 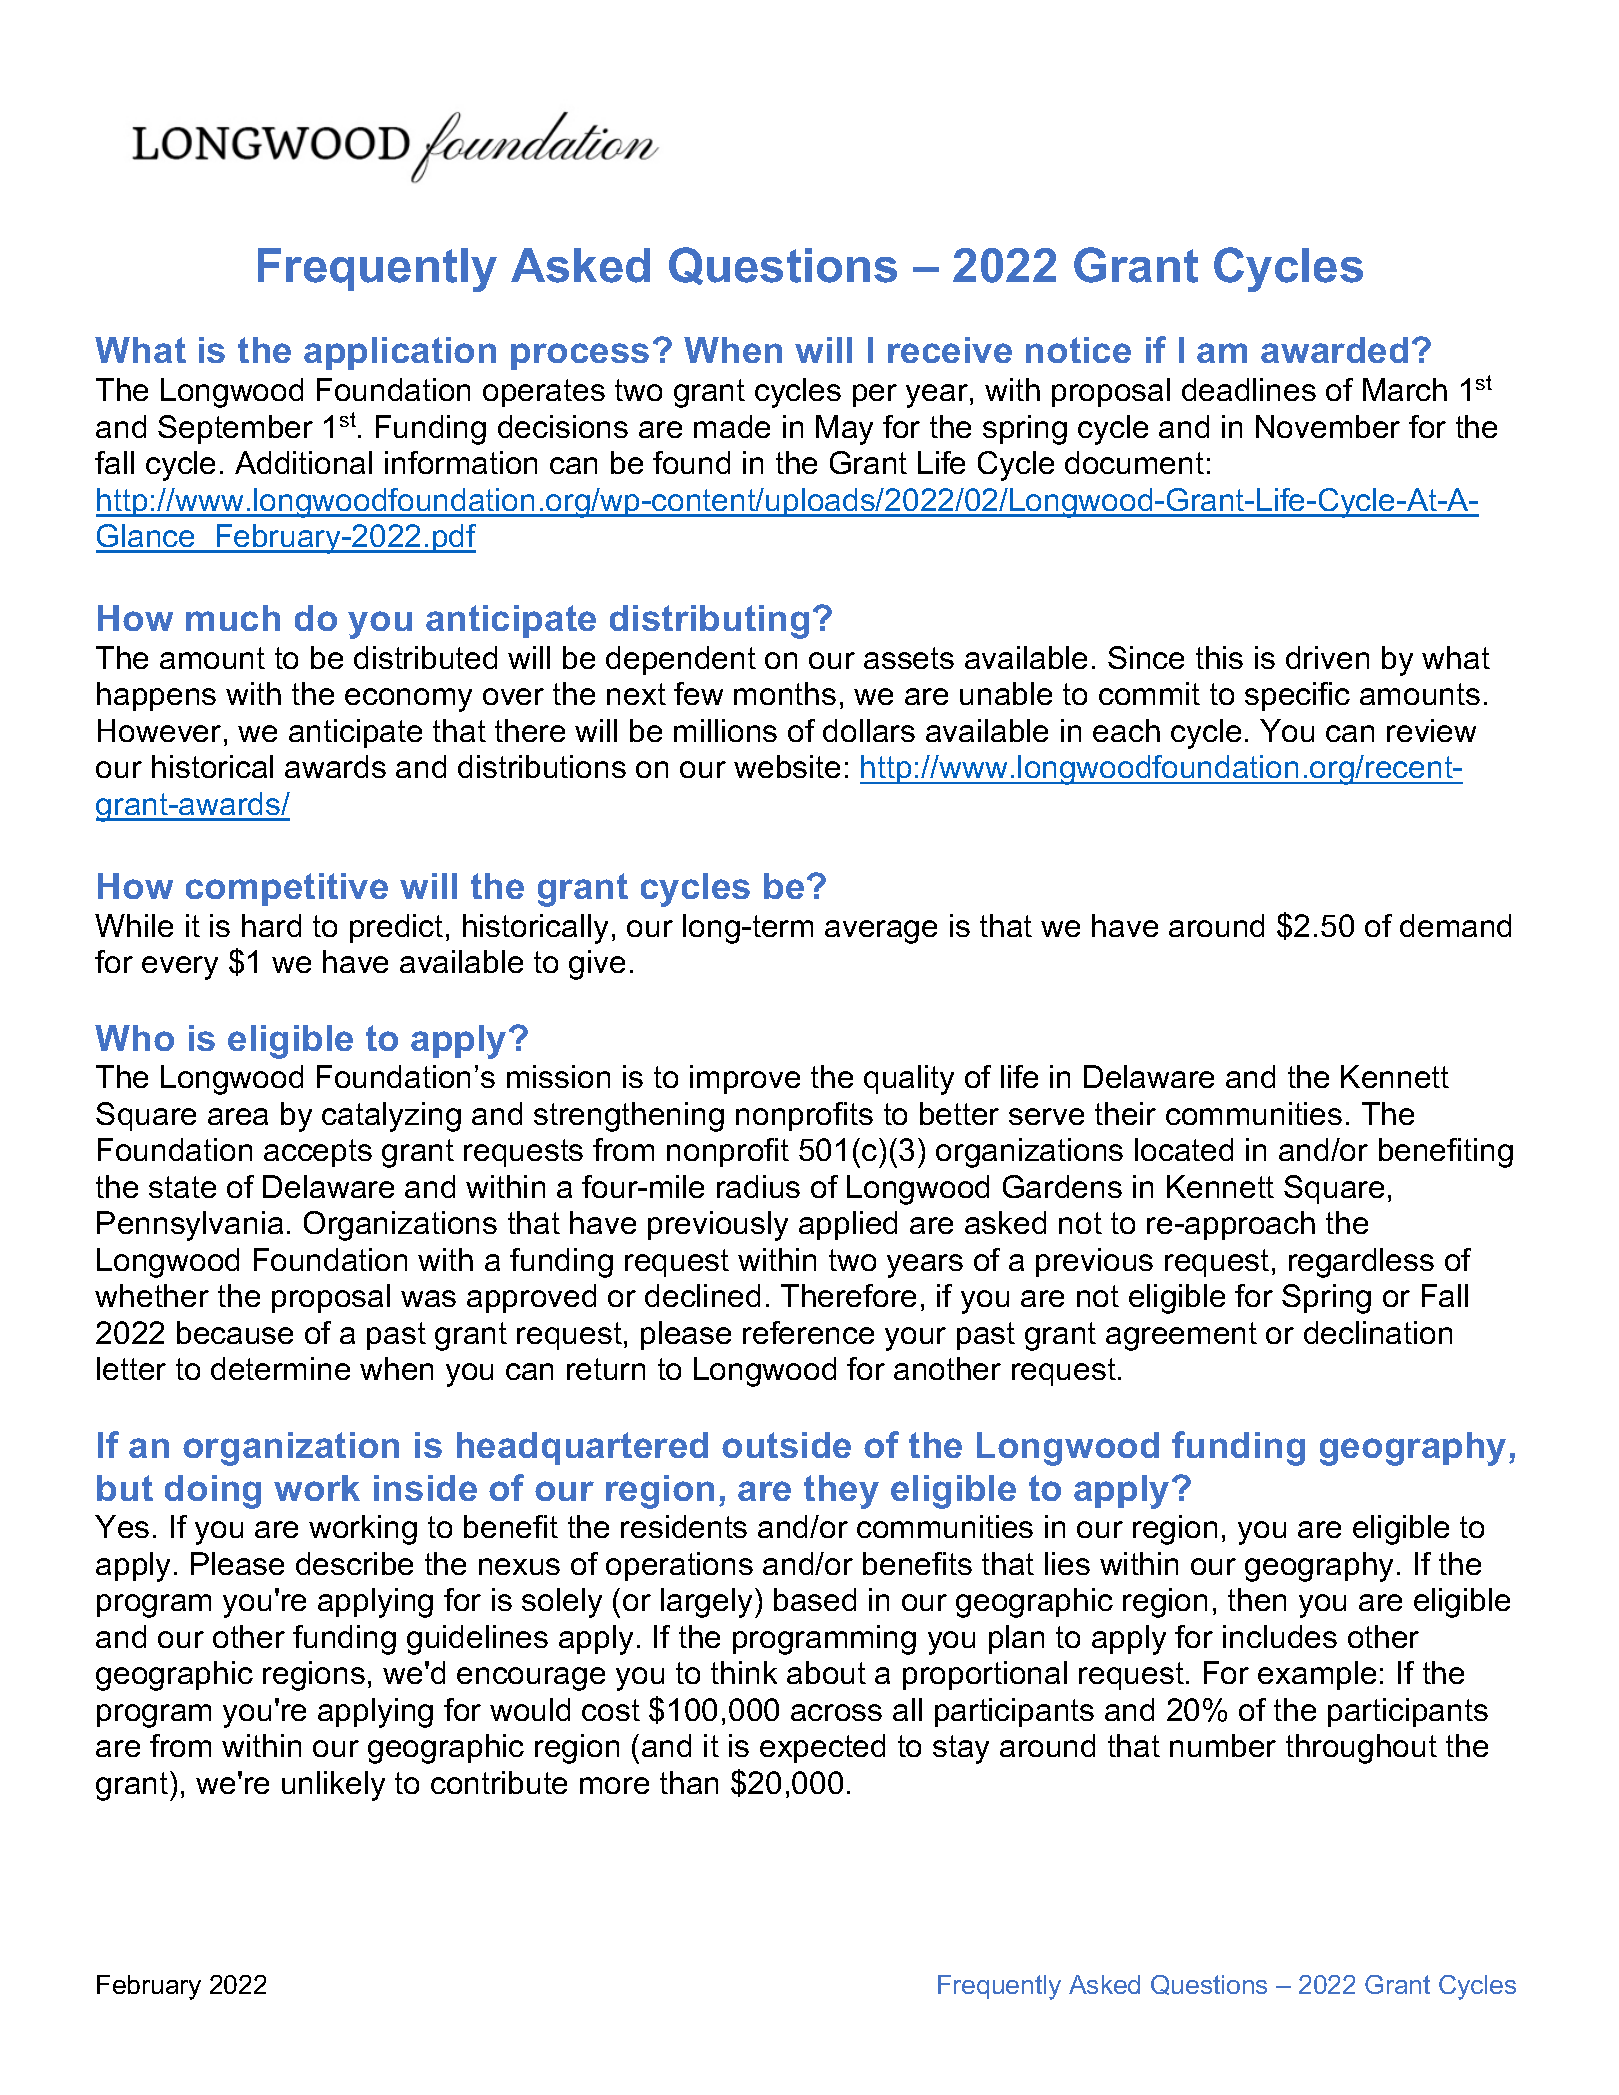 What do you see at coordinates (235, 1332) in the page?
I see `because` at bounding box center [235, 1332].
